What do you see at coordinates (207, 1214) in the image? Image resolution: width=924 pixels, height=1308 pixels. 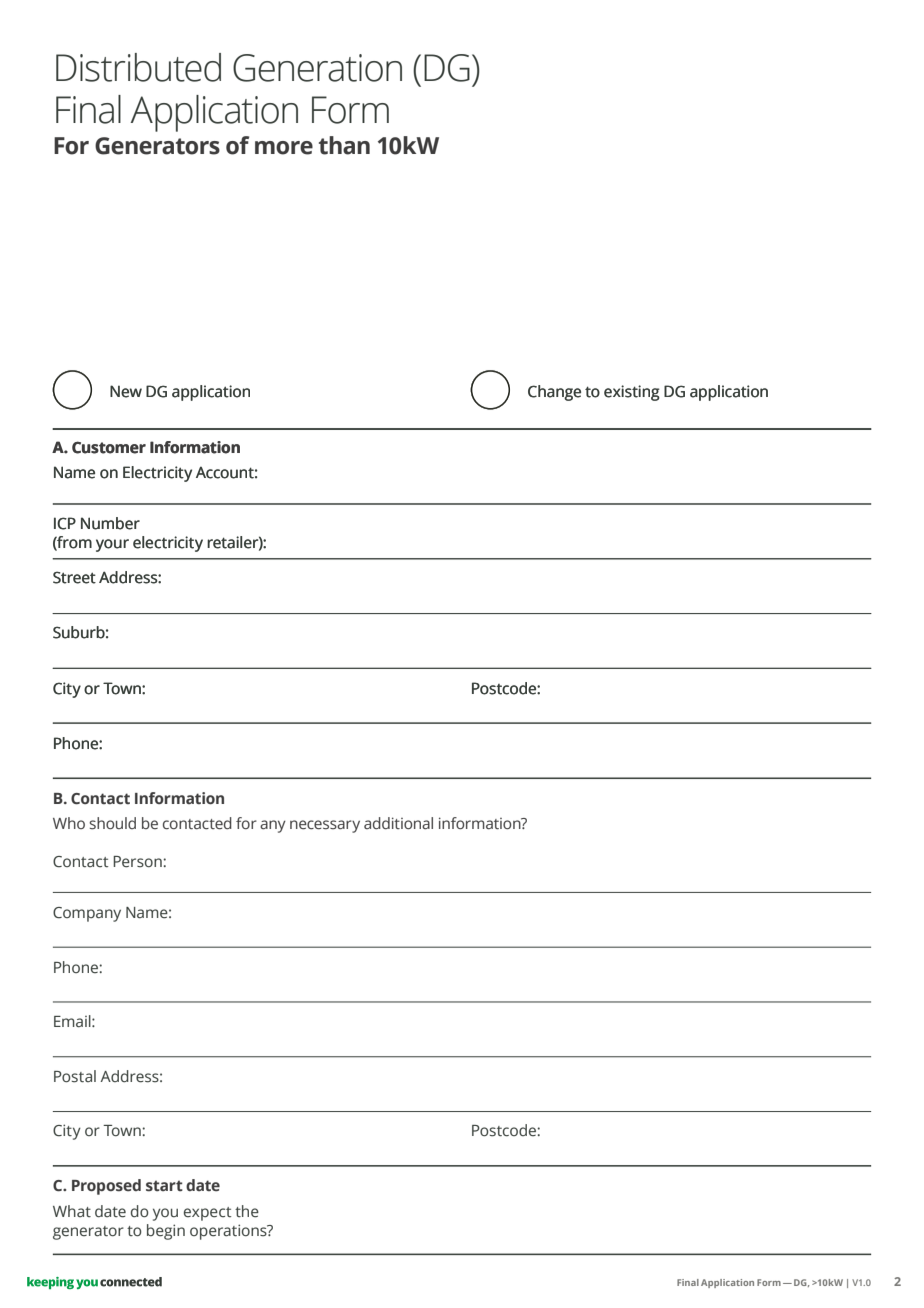 I see `expect` at bounding box center [207, 1214].
